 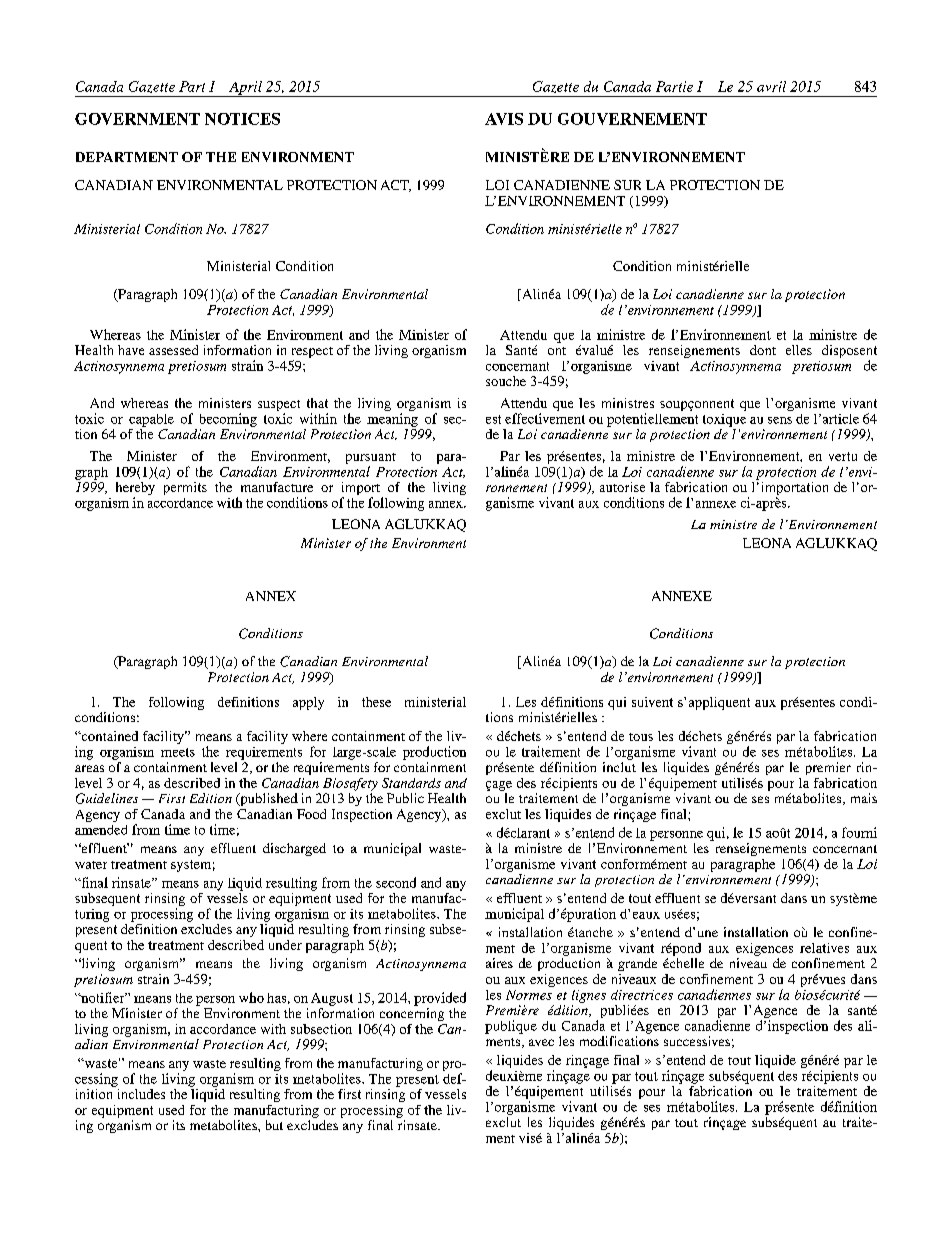 What do you see at coordinates (771, 86) in the image?
I see `avril` at bounding box center [771, 86].
